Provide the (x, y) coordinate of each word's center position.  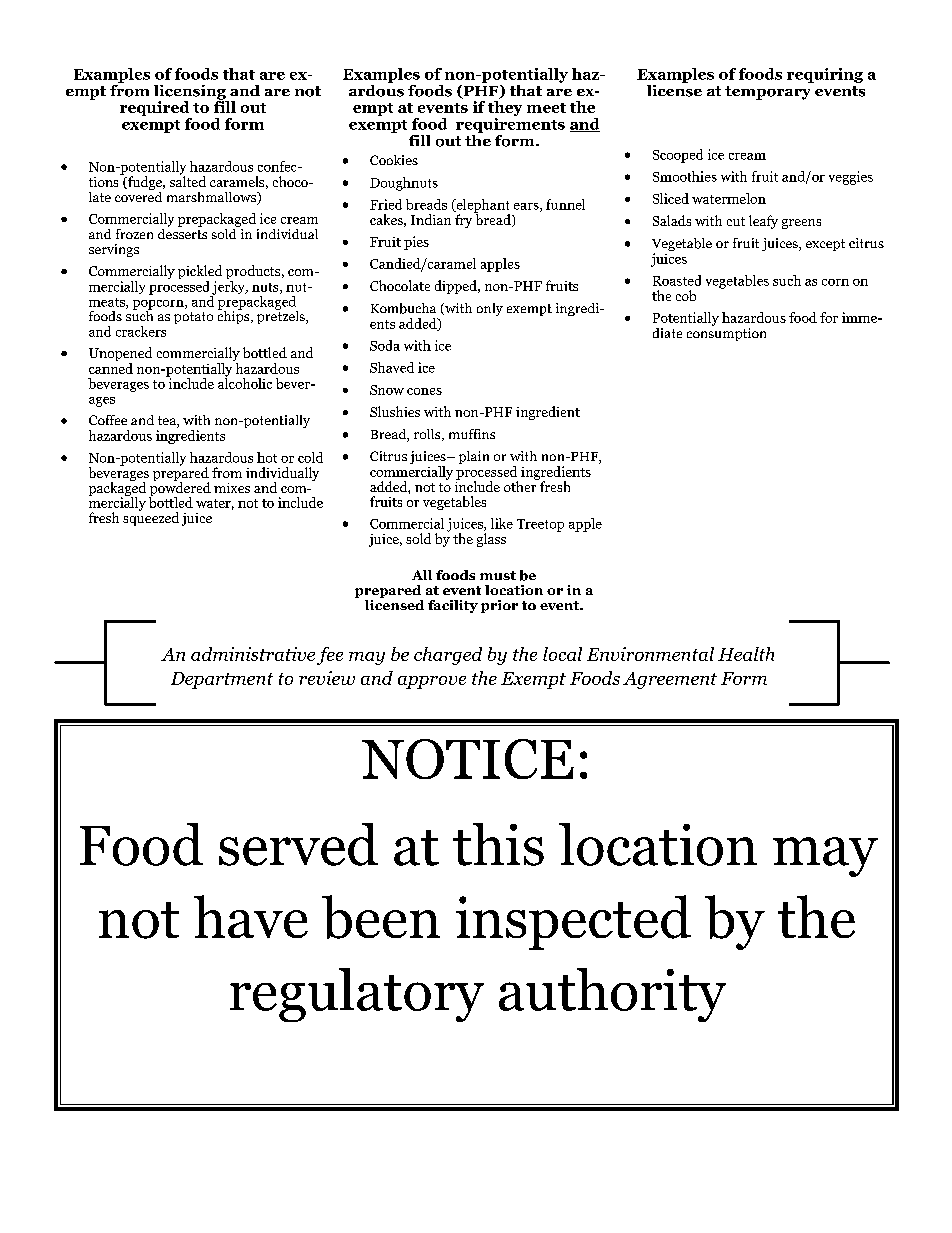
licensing (191, 93)
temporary (767, 93)
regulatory (357, 995)
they (505, 108)
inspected (573, 922)
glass (491, 540)
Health (746, 654)
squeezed (151, 518)
